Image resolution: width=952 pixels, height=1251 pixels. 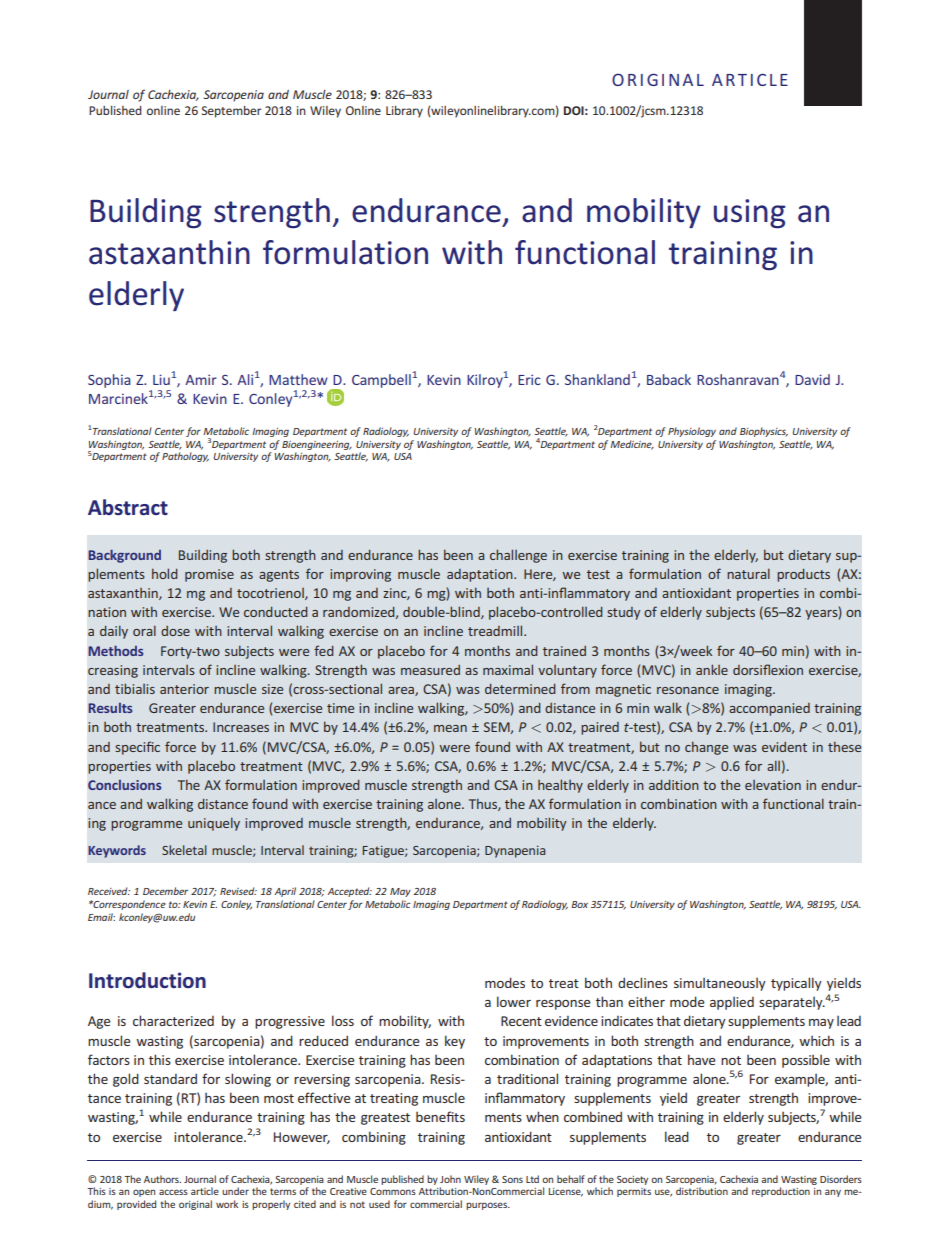 What do you see at coordinates (241, 727) in the page?
I see `Increases` at bounding box center [241, 727].
